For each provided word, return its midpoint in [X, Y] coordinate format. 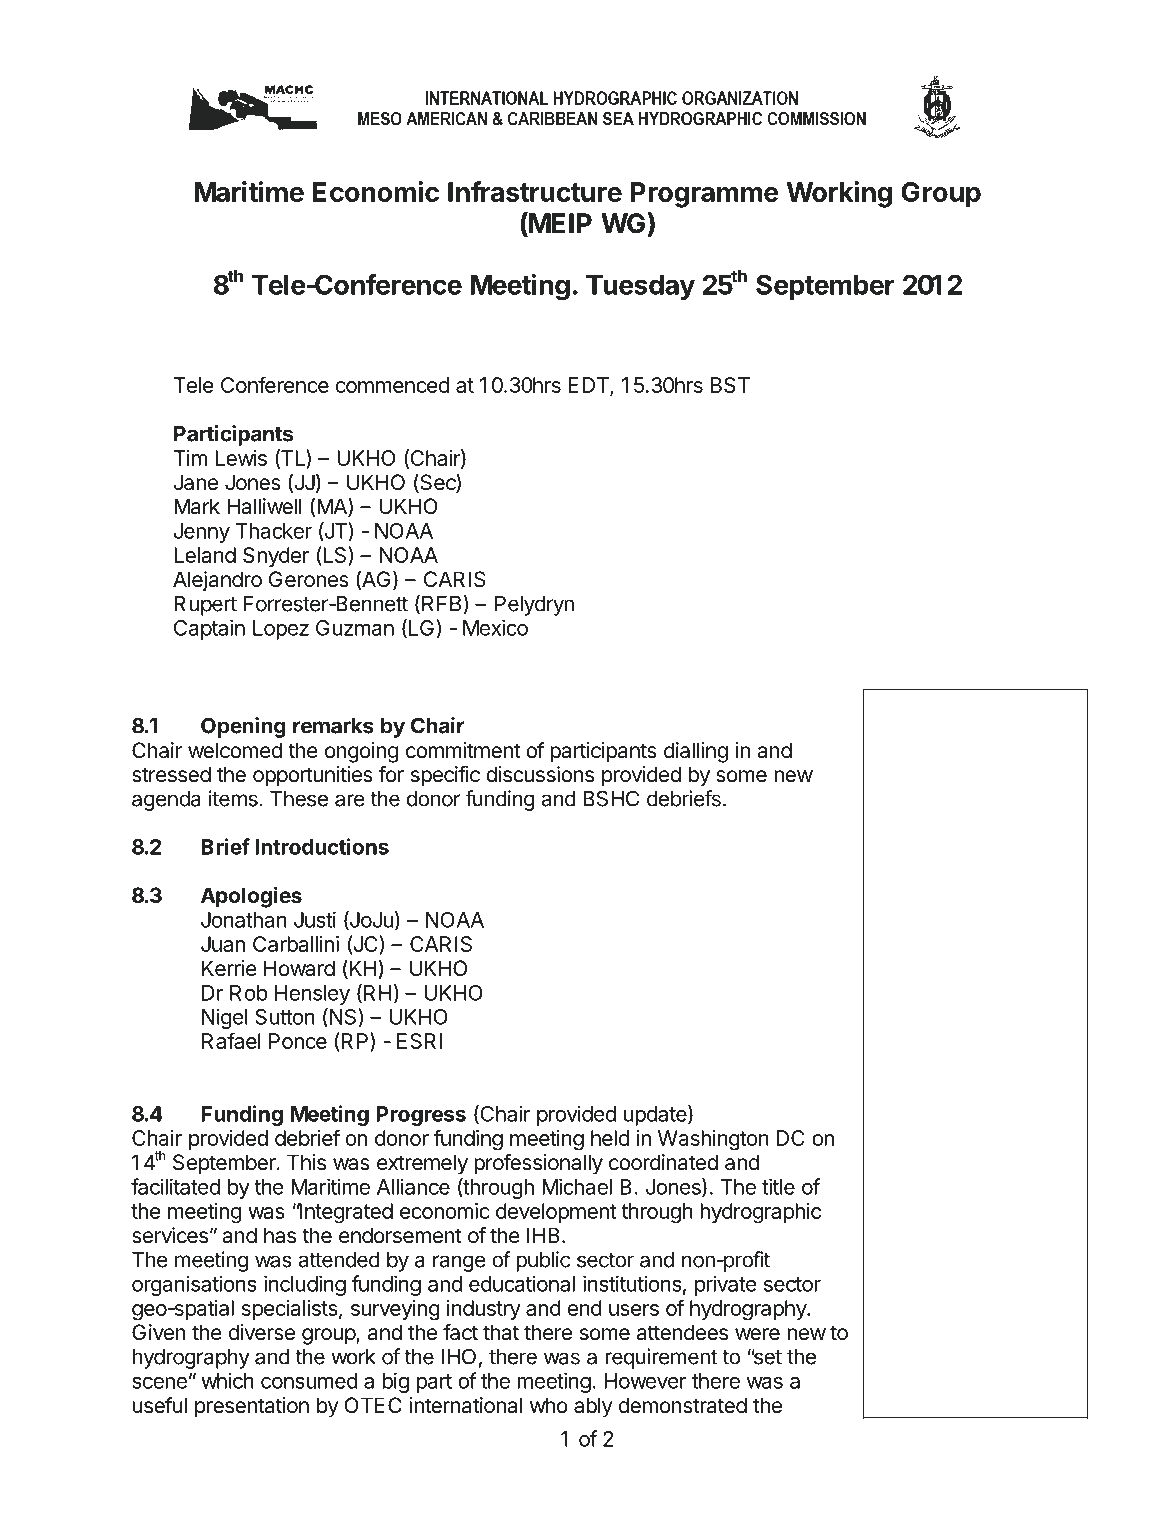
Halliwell [264, 506]
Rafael [231, 1040]
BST [730, 385]
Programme [704, 195]
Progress [421, 1116]
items [233, 798]
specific [445, 776]
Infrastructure [535, 191]
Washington [713, 1140]
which [227, 1380]
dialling [696, 752]
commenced [392, 385]
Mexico [495, 627]
